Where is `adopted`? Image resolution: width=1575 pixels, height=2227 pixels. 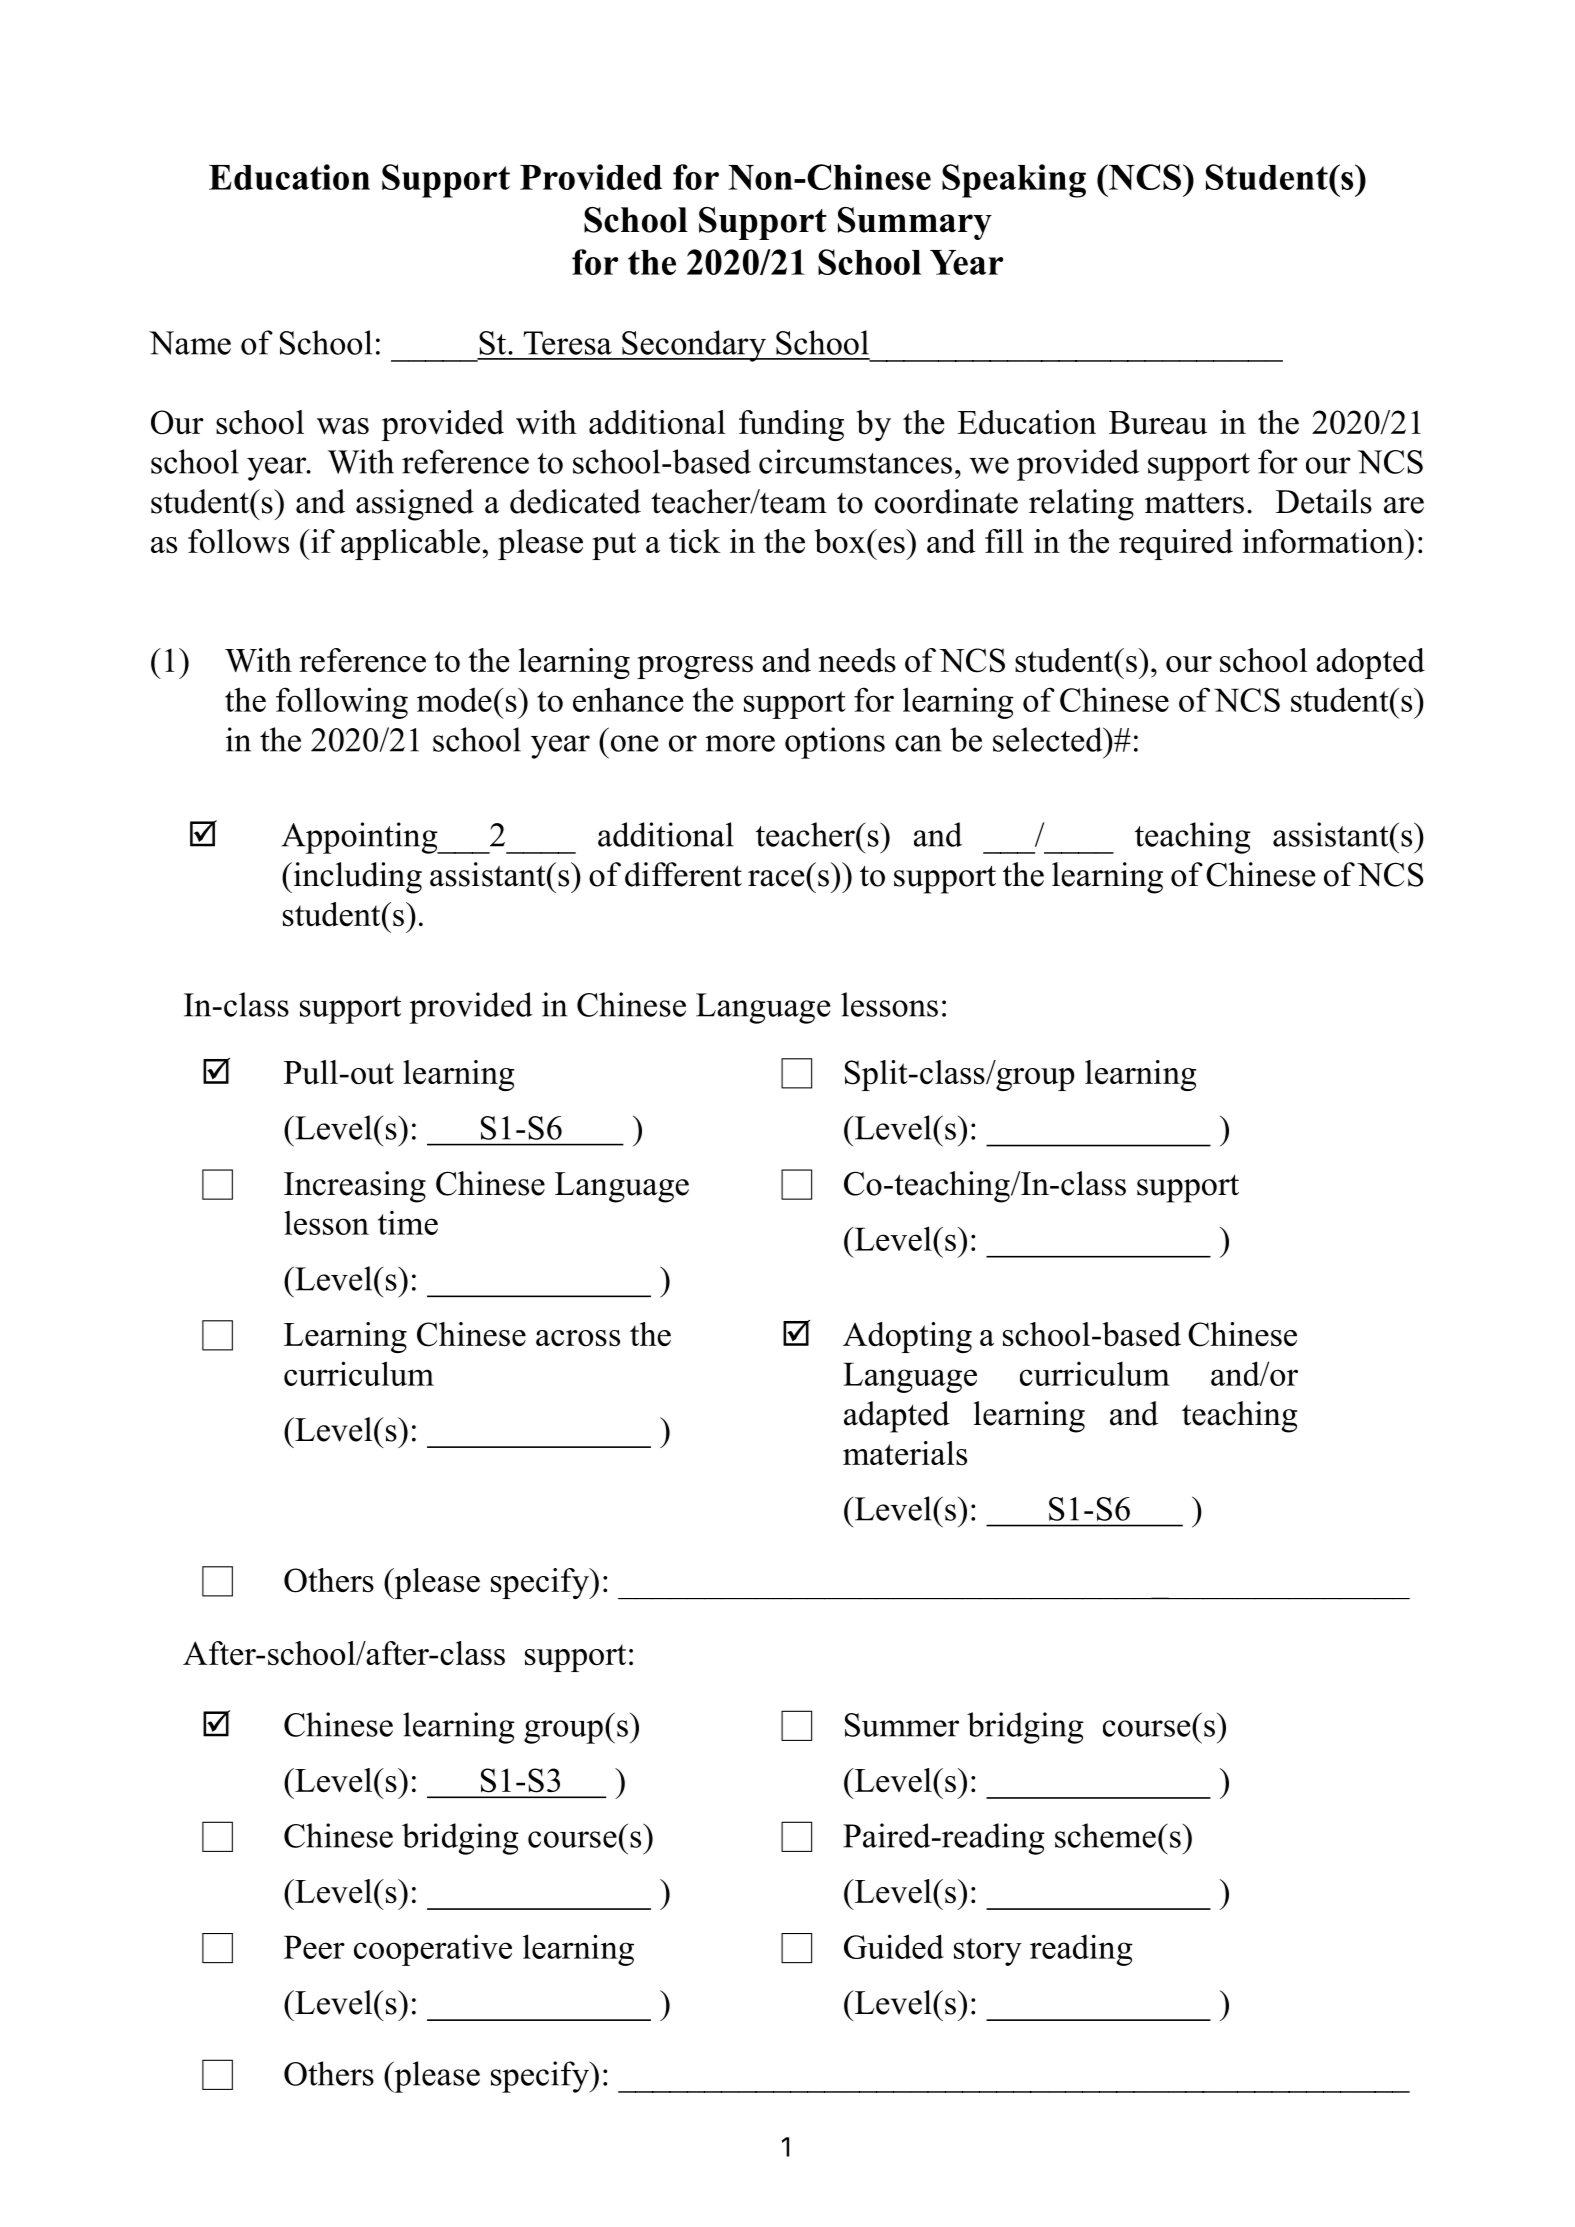
adopted is located at coordinates (1370, 663).
